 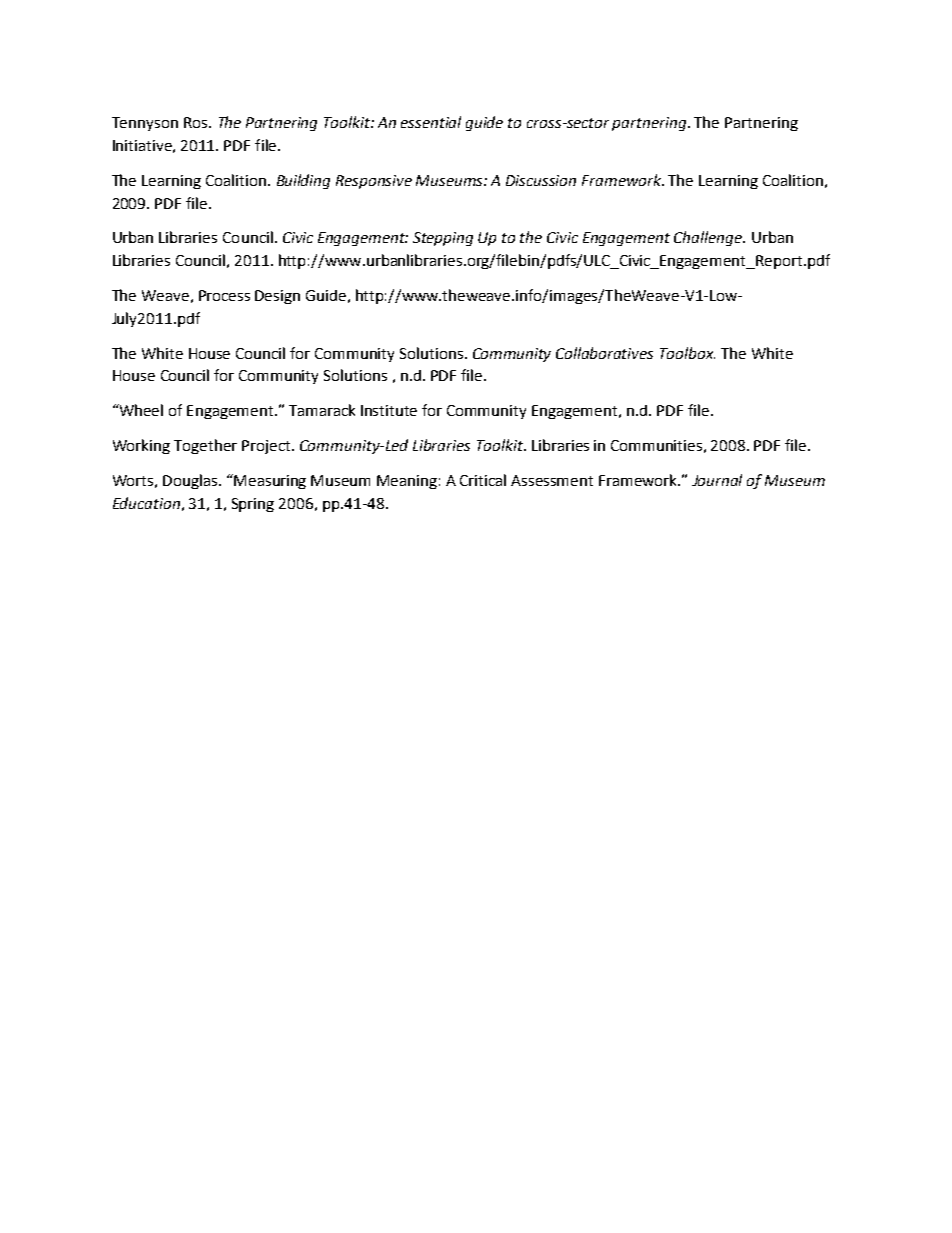 What do you see at coordinates (322, 410) in the screenshot?
I see `Tamarack` at bounding box center [322, 410].
